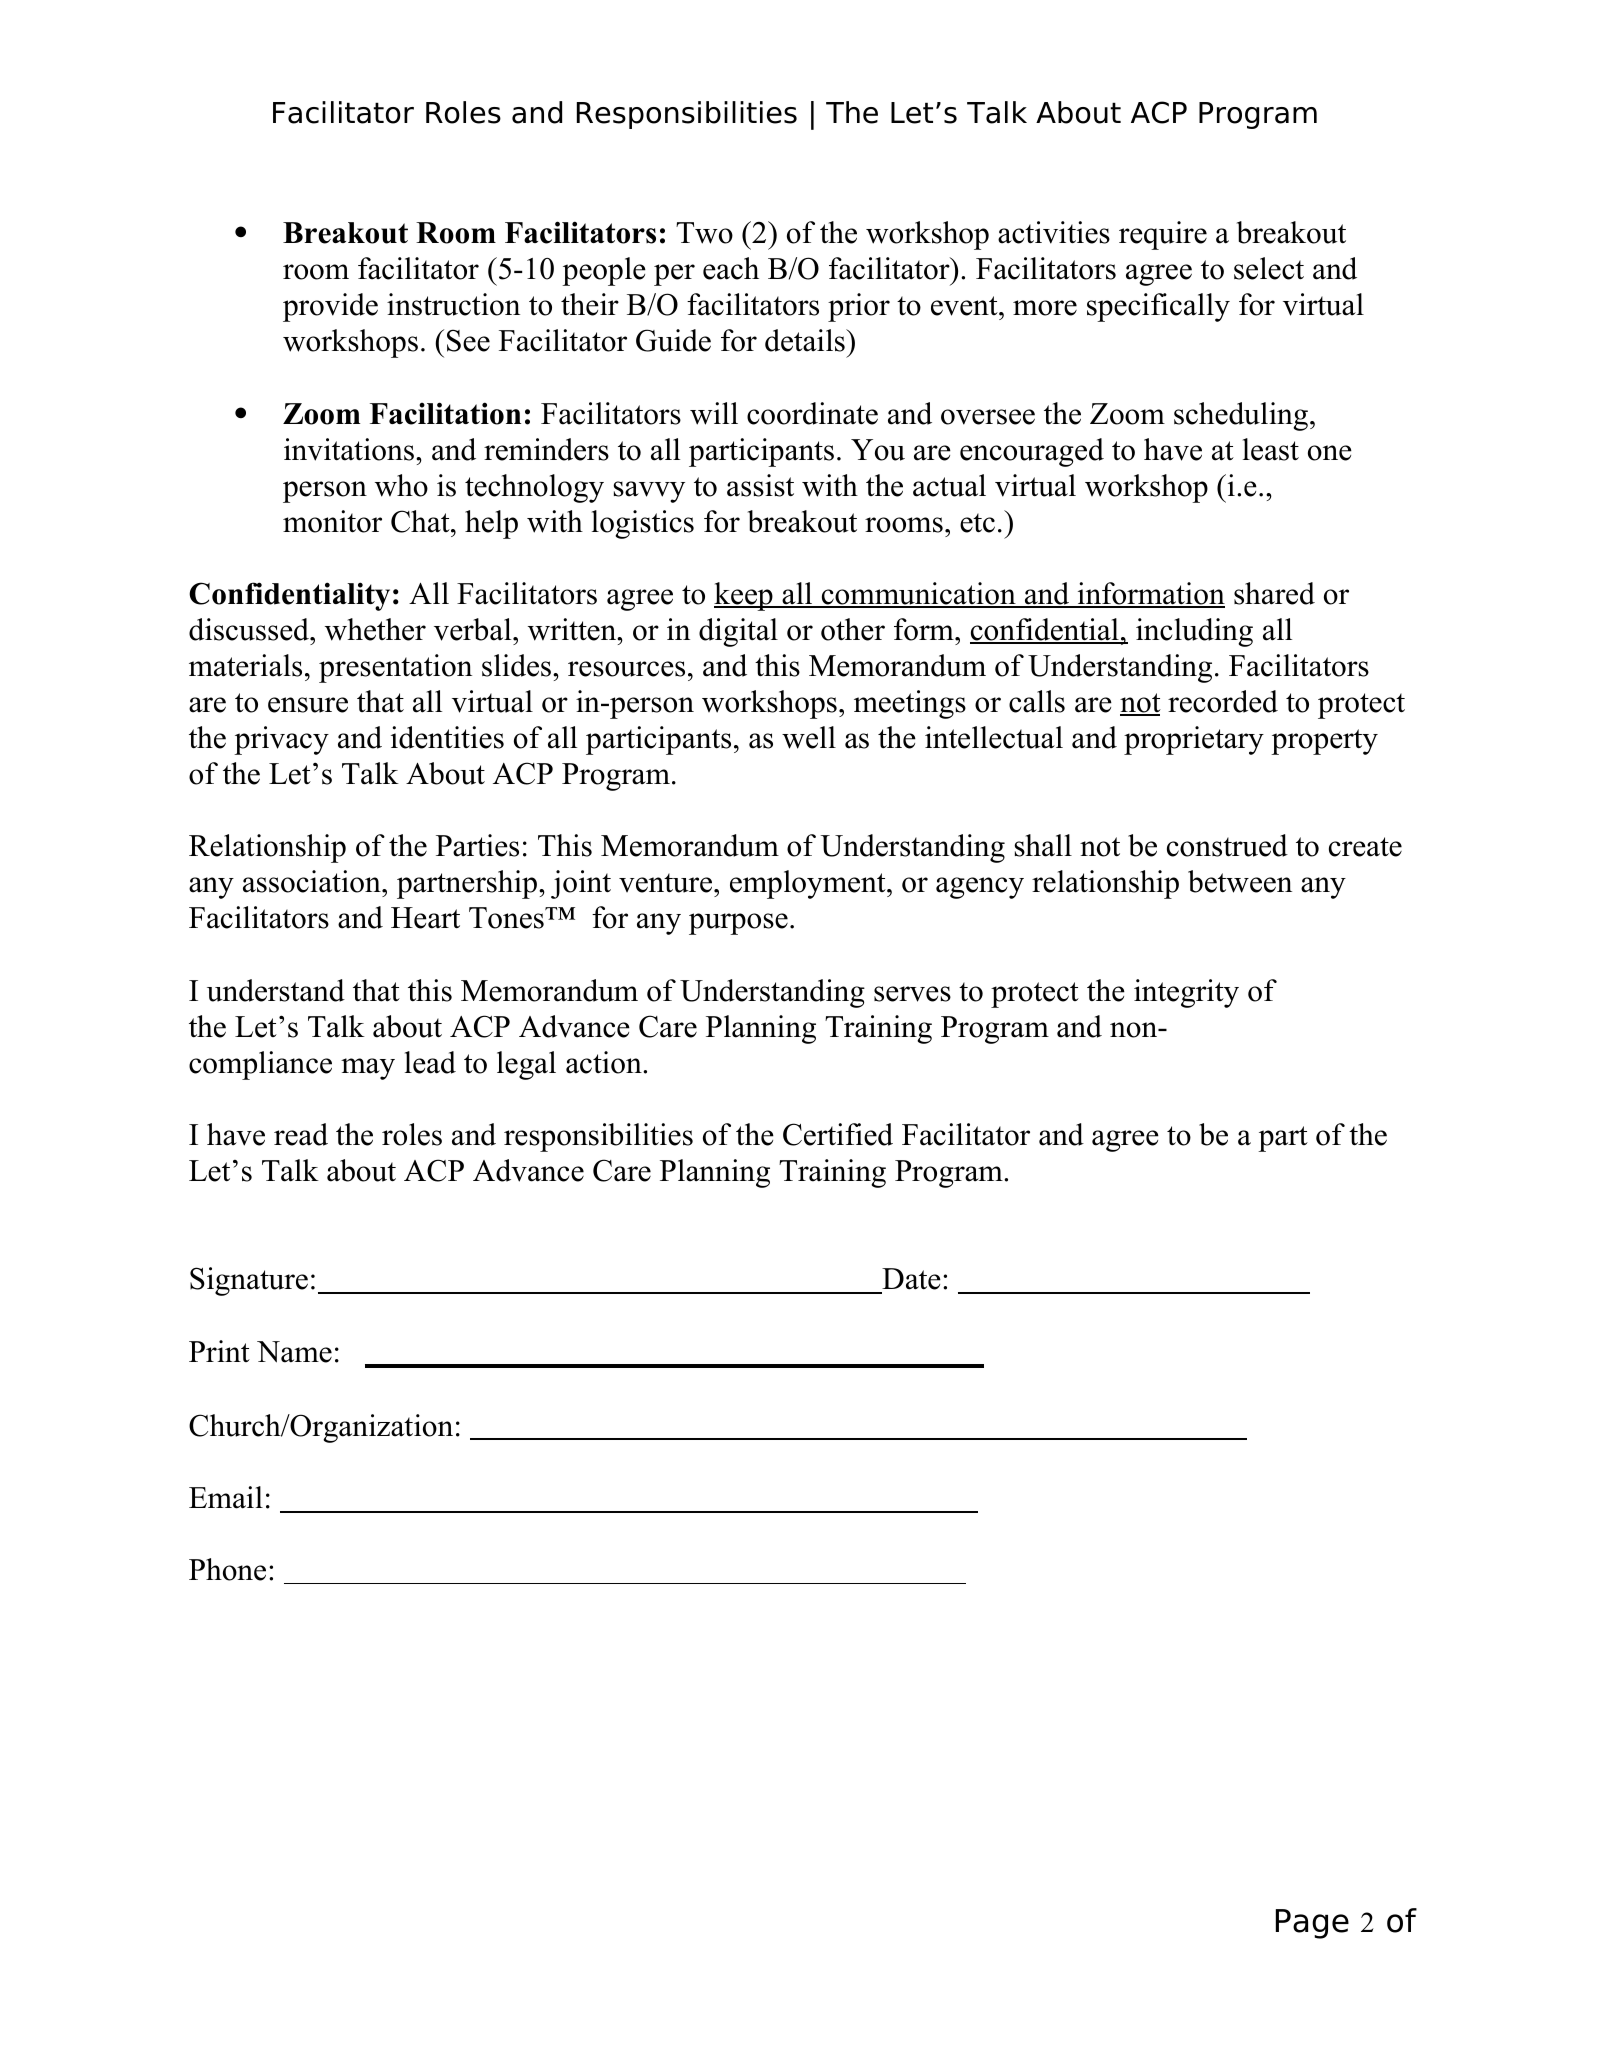 The width and height of the screenshot is (1601, 2072). Describe the element at coordinates (226, 1497) in the screenshot. I see `Email` at that location.
